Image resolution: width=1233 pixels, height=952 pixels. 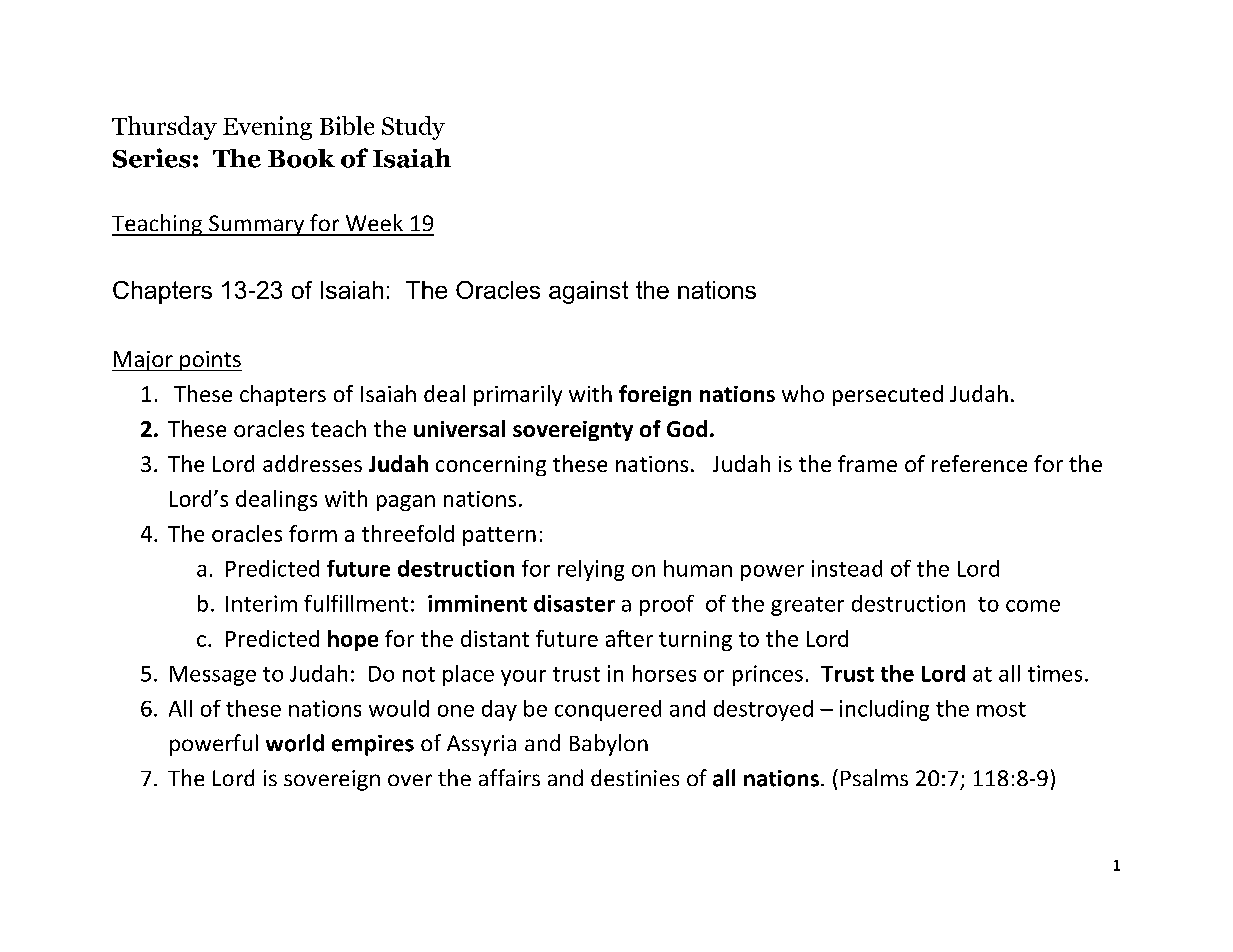 I want to click on Evening, so click(x=267, y=128).
